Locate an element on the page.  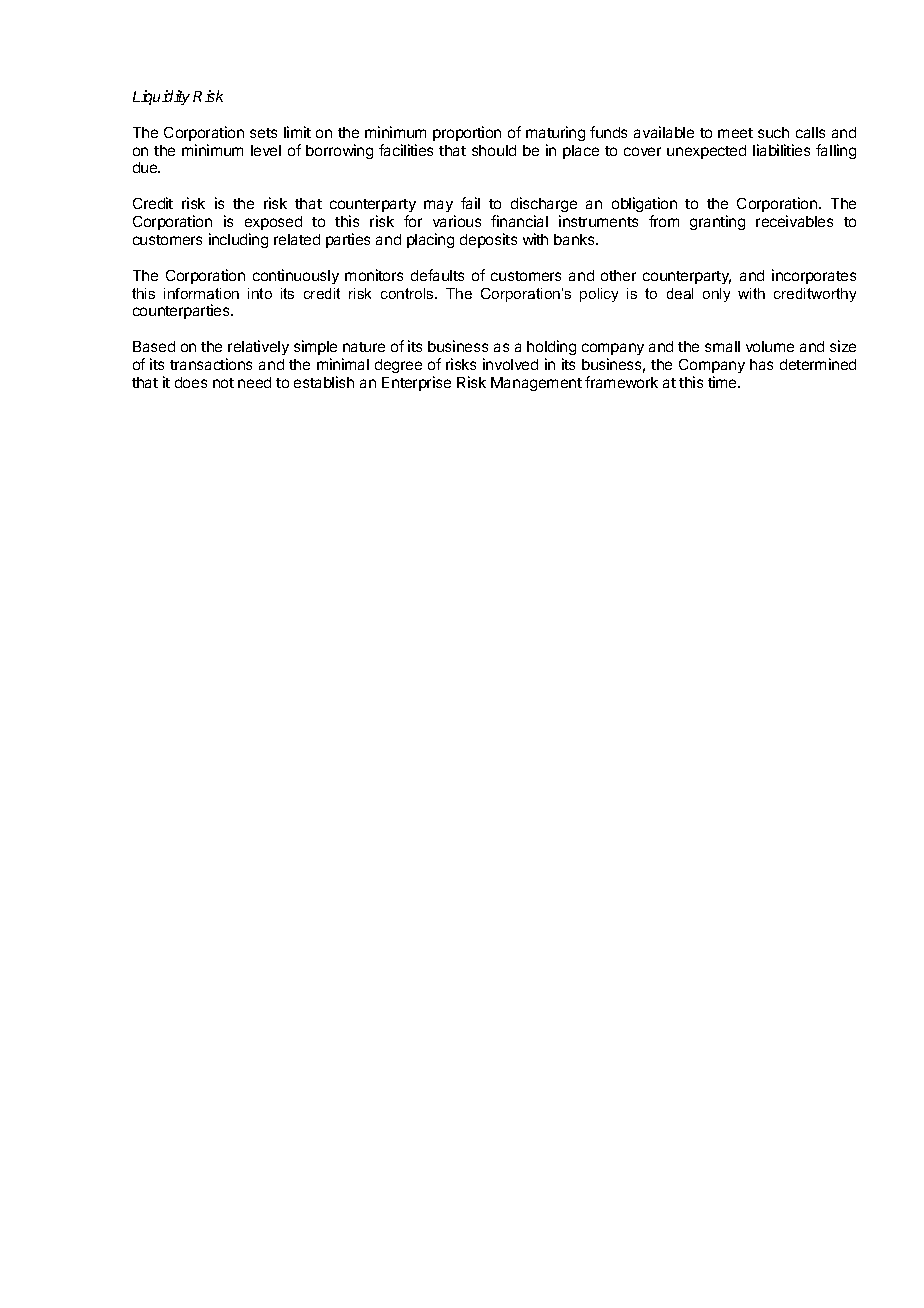
defaults is located at coordinates (437, 275).
